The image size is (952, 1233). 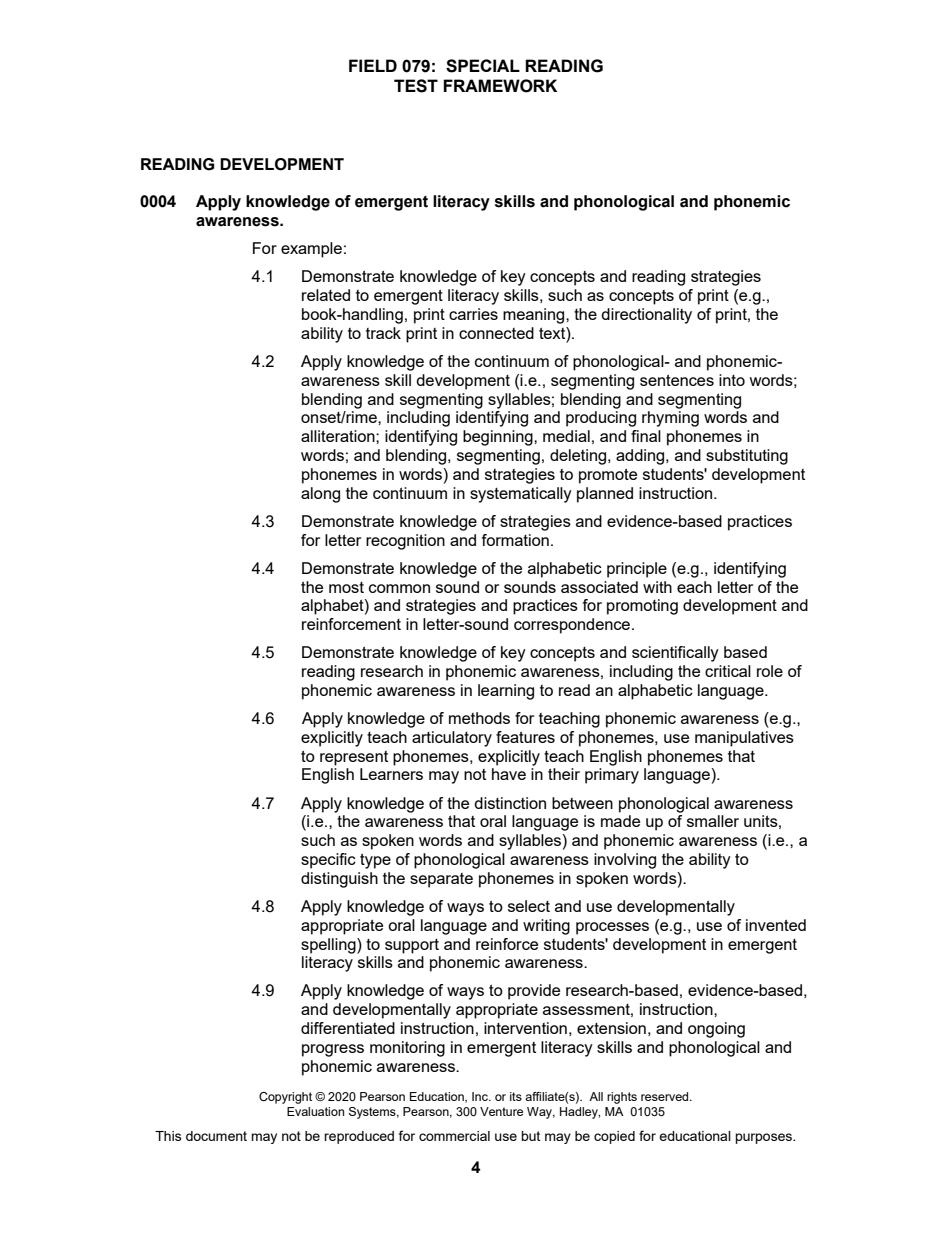 I want to click on FIELD, so click(x=373, y=65).
